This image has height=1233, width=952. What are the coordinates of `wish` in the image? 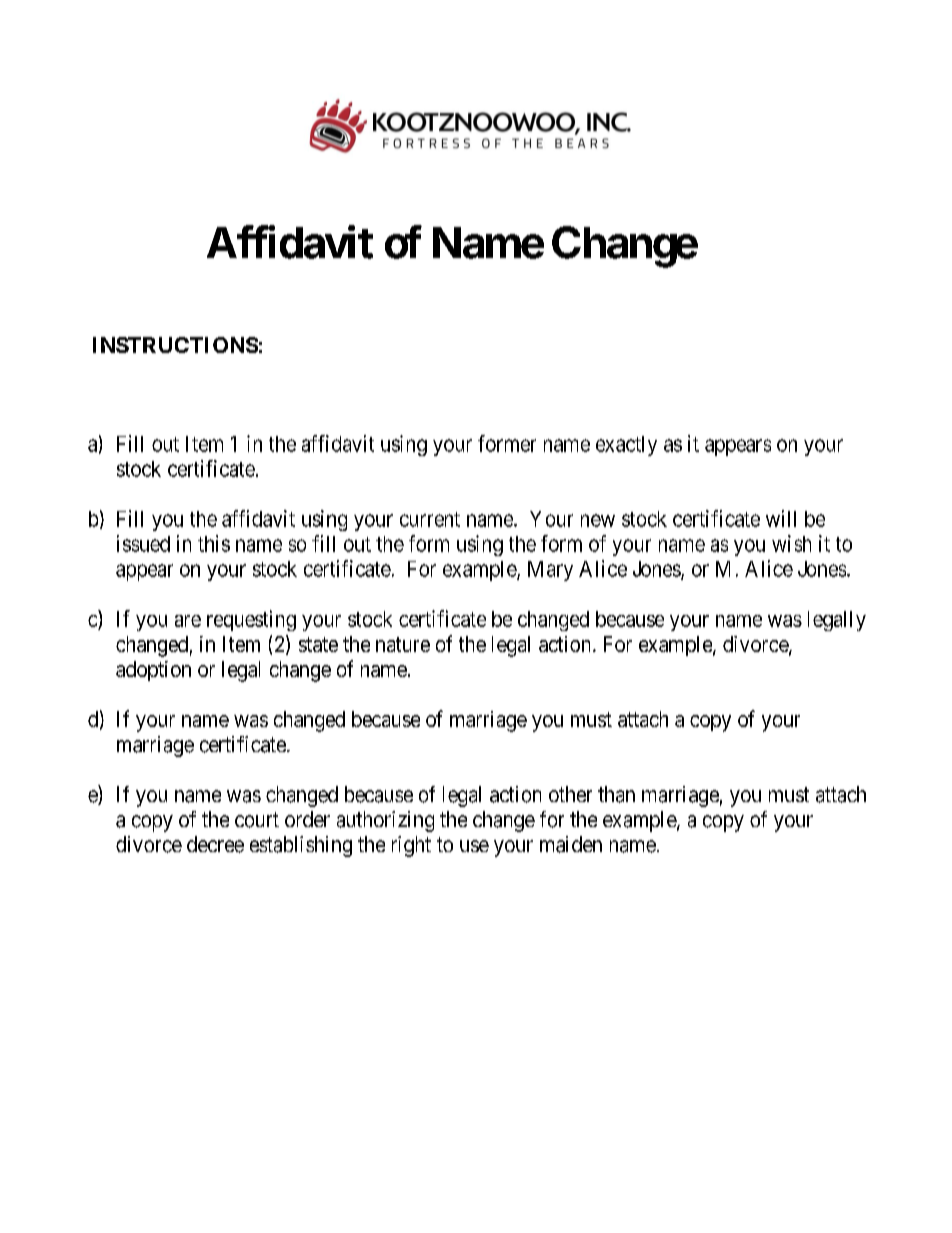 It's located at (791, 543).
